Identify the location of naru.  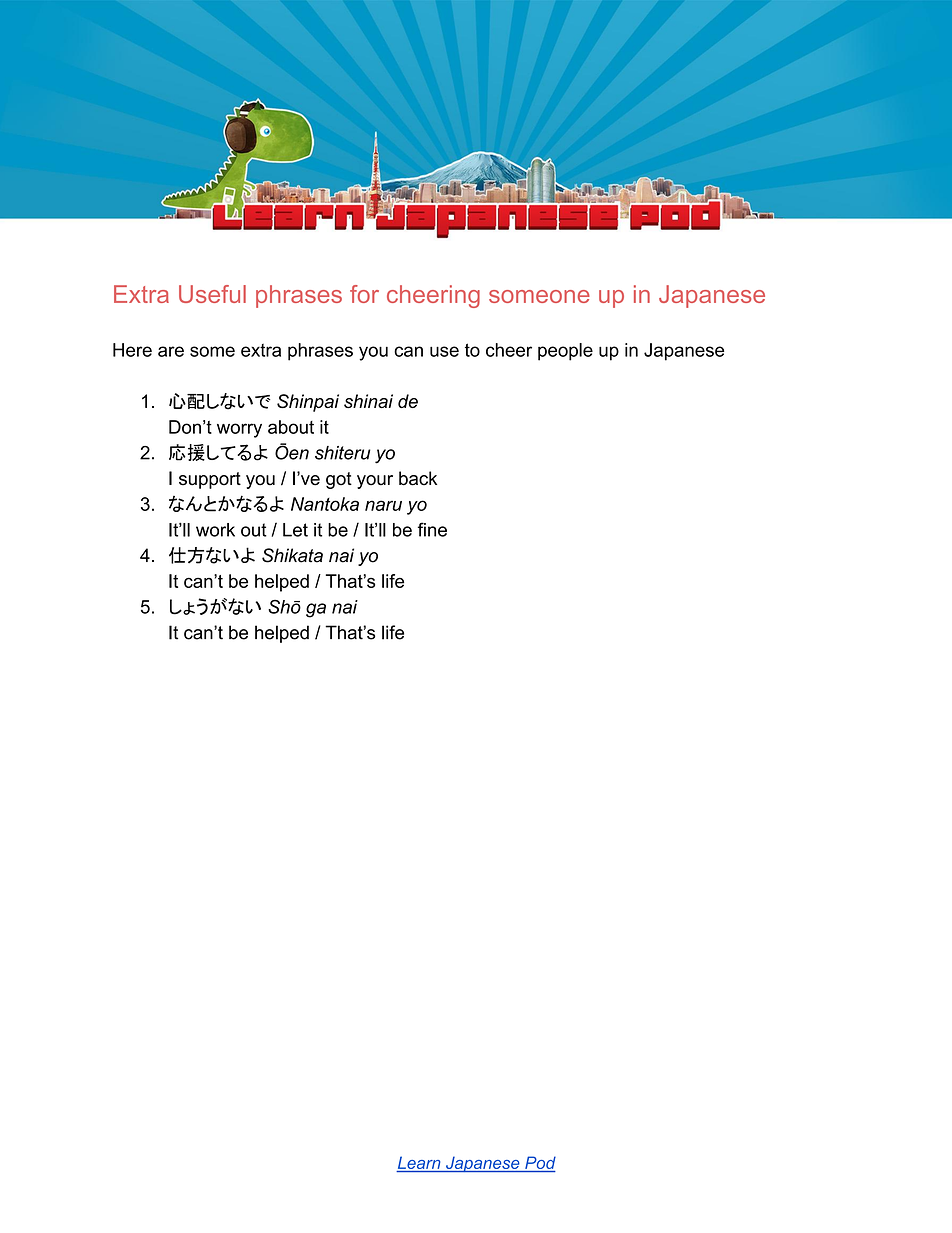
(383, 505).
